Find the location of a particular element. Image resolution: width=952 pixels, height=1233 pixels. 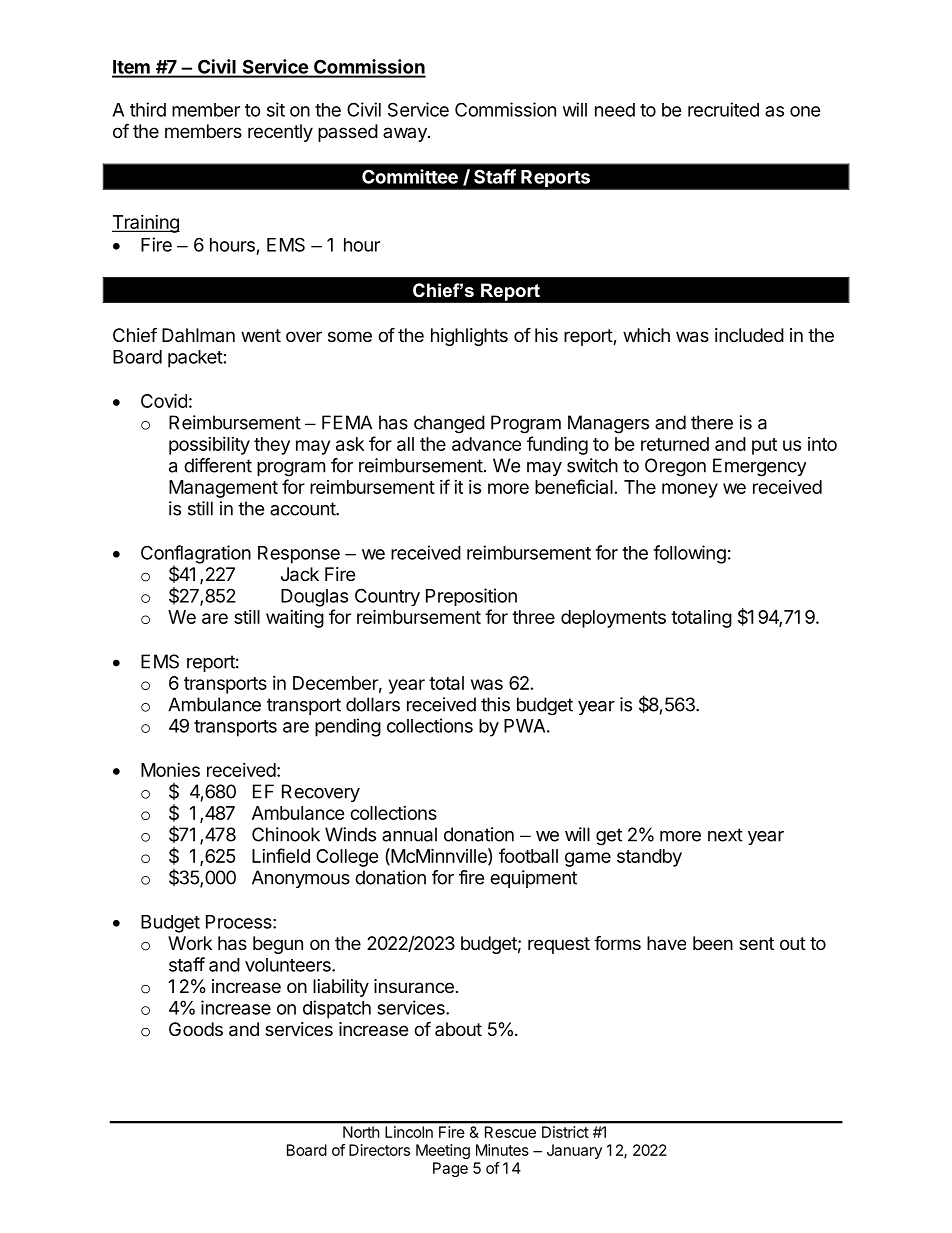

North is located at coordinates (361, 1132).
